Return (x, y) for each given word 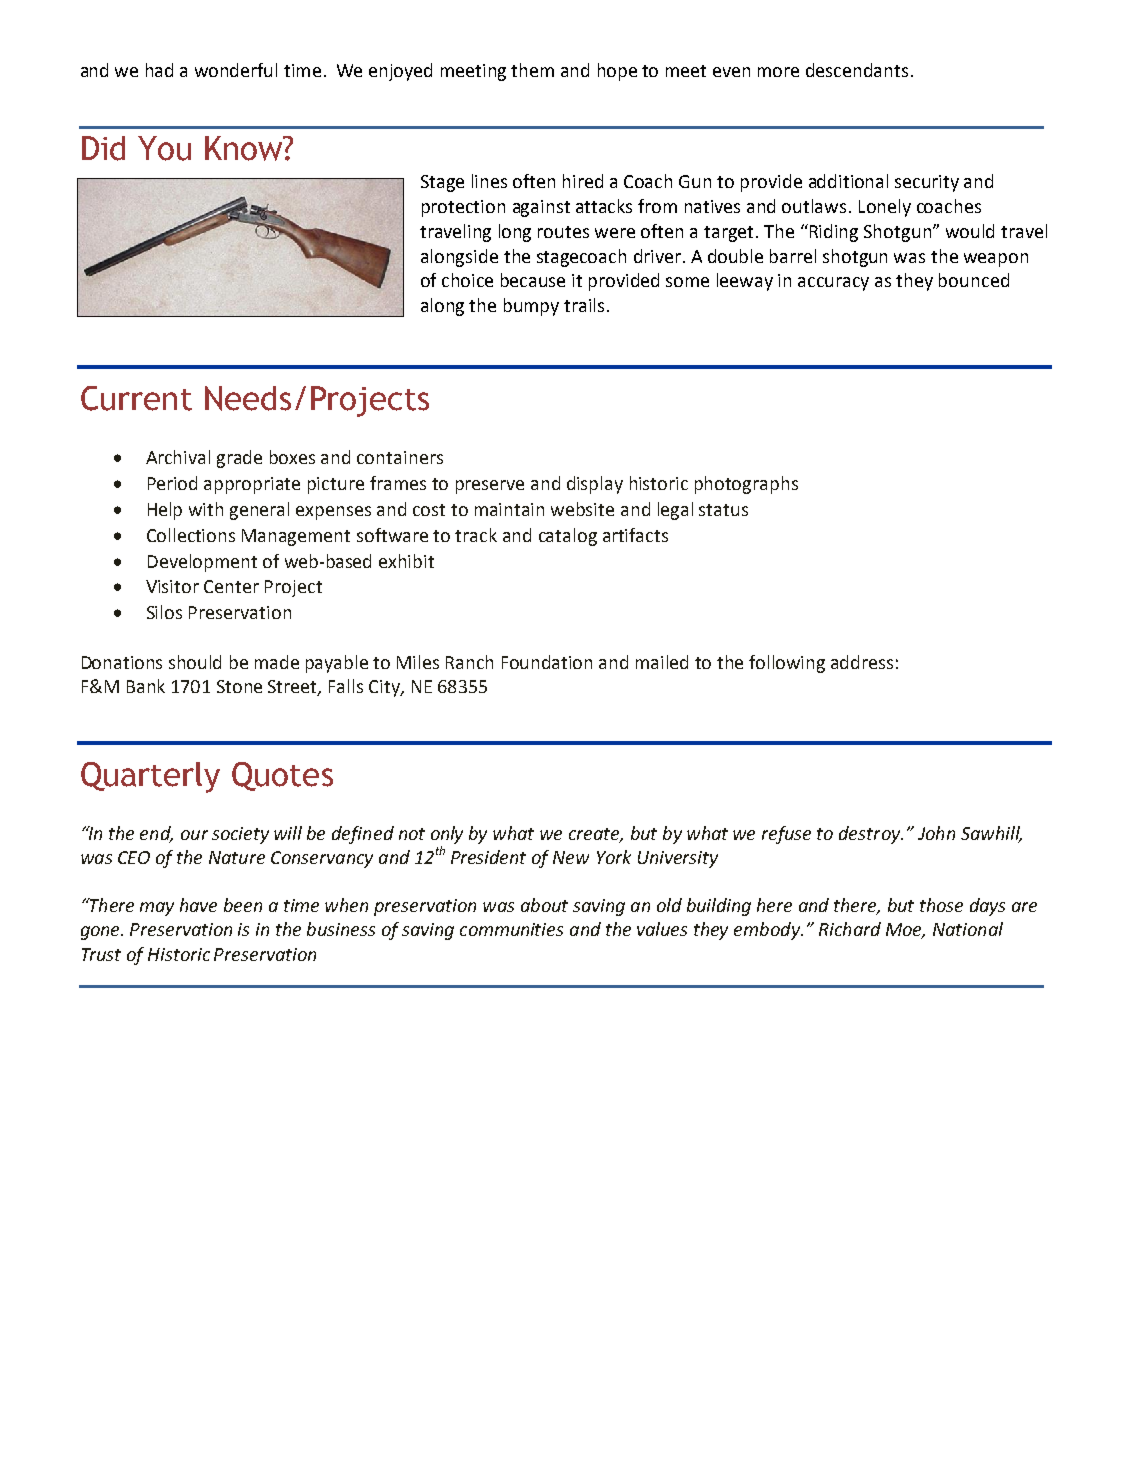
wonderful (236, 70)
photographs (746, 485)
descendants (857, 70)
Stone (239, 686)
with (206, 509)
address (862, 662)
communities (511, 929)
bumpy (531, 307)
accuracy (833, 284)
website (582, 509)
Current (136, 398)
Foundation (547, 662)
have (198, 905)
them (532, 70)
